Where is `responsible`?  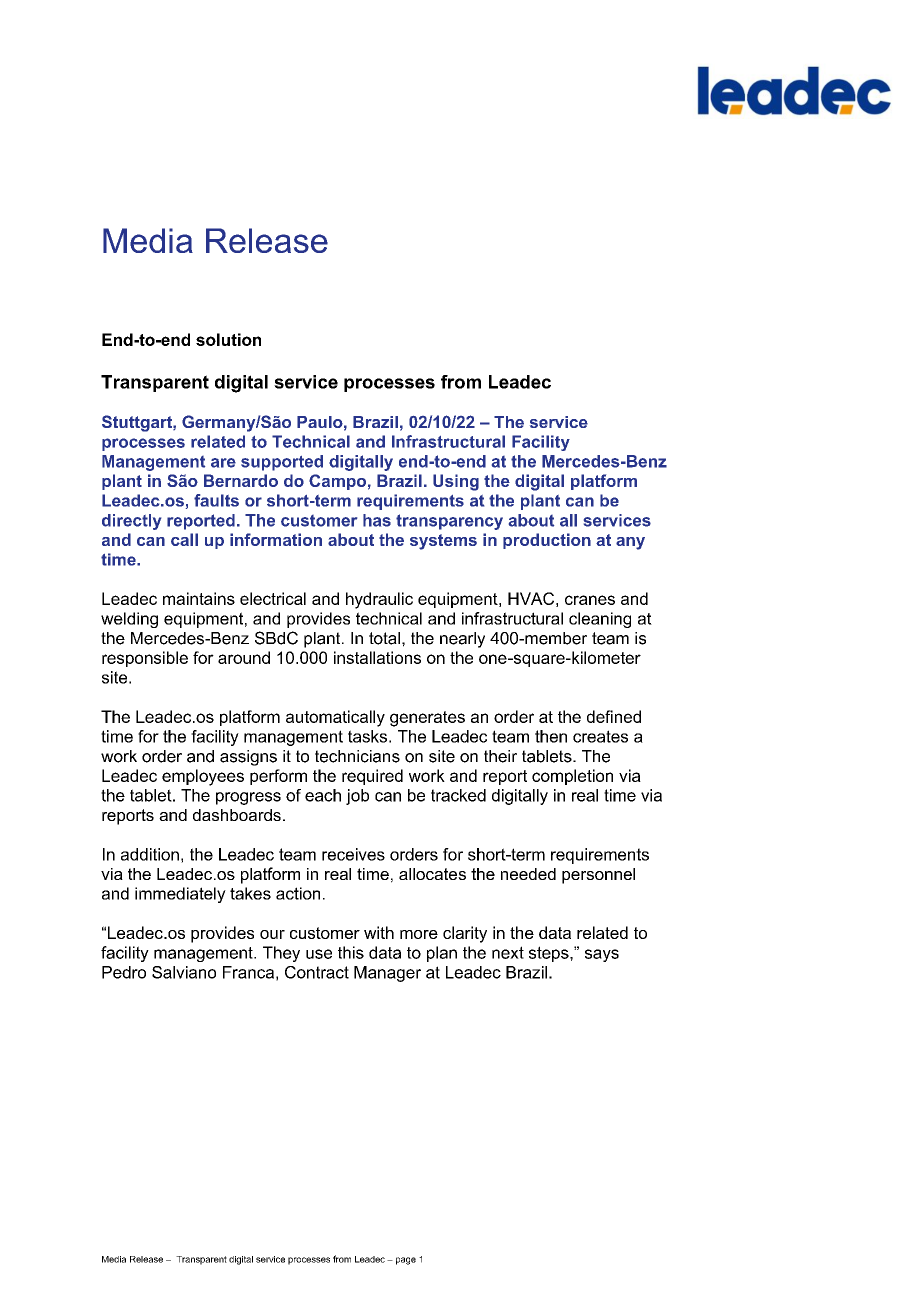 responsible is located at coordinates (145, 659).
